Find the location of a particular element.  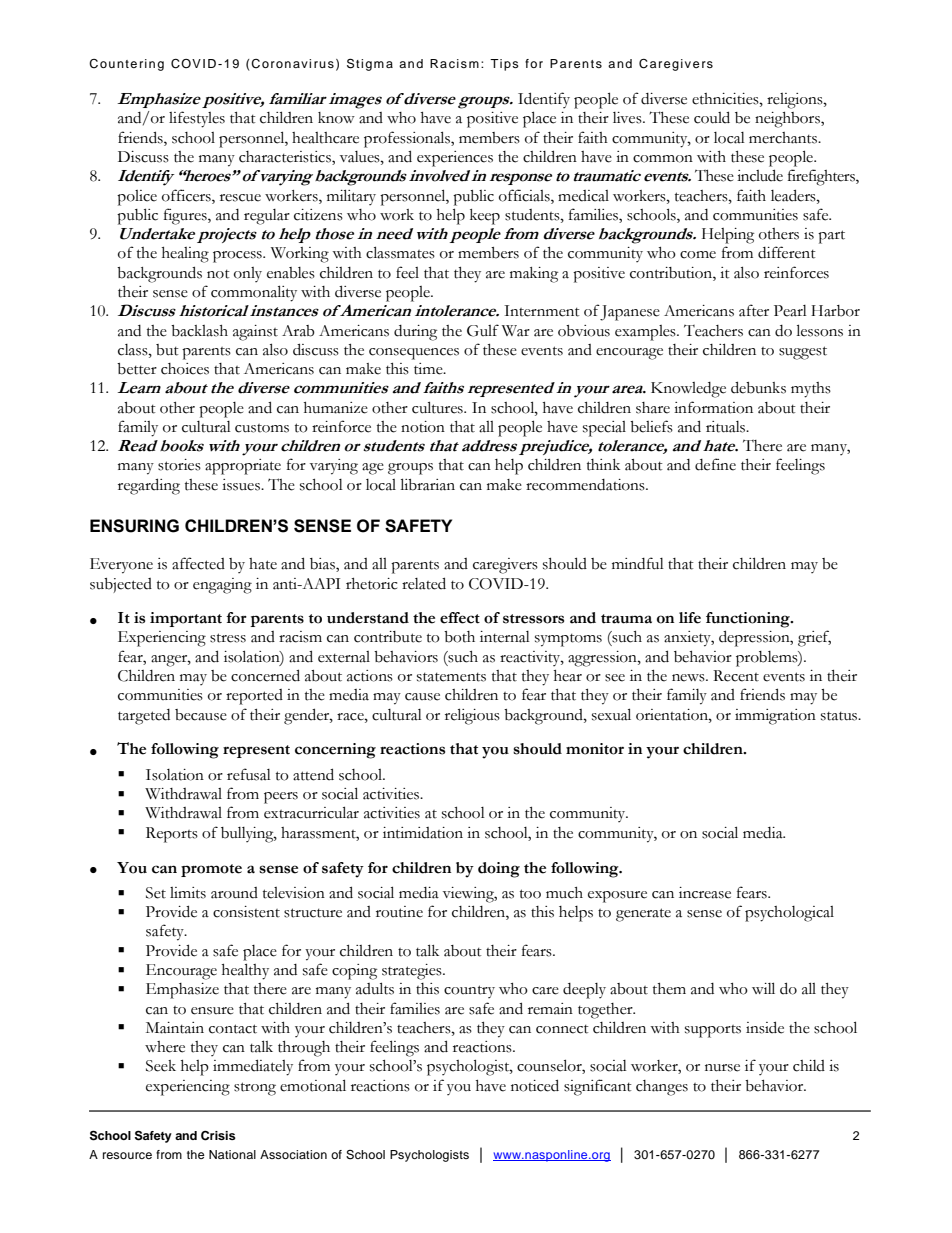

doing is located at coordinates (499, 870).
